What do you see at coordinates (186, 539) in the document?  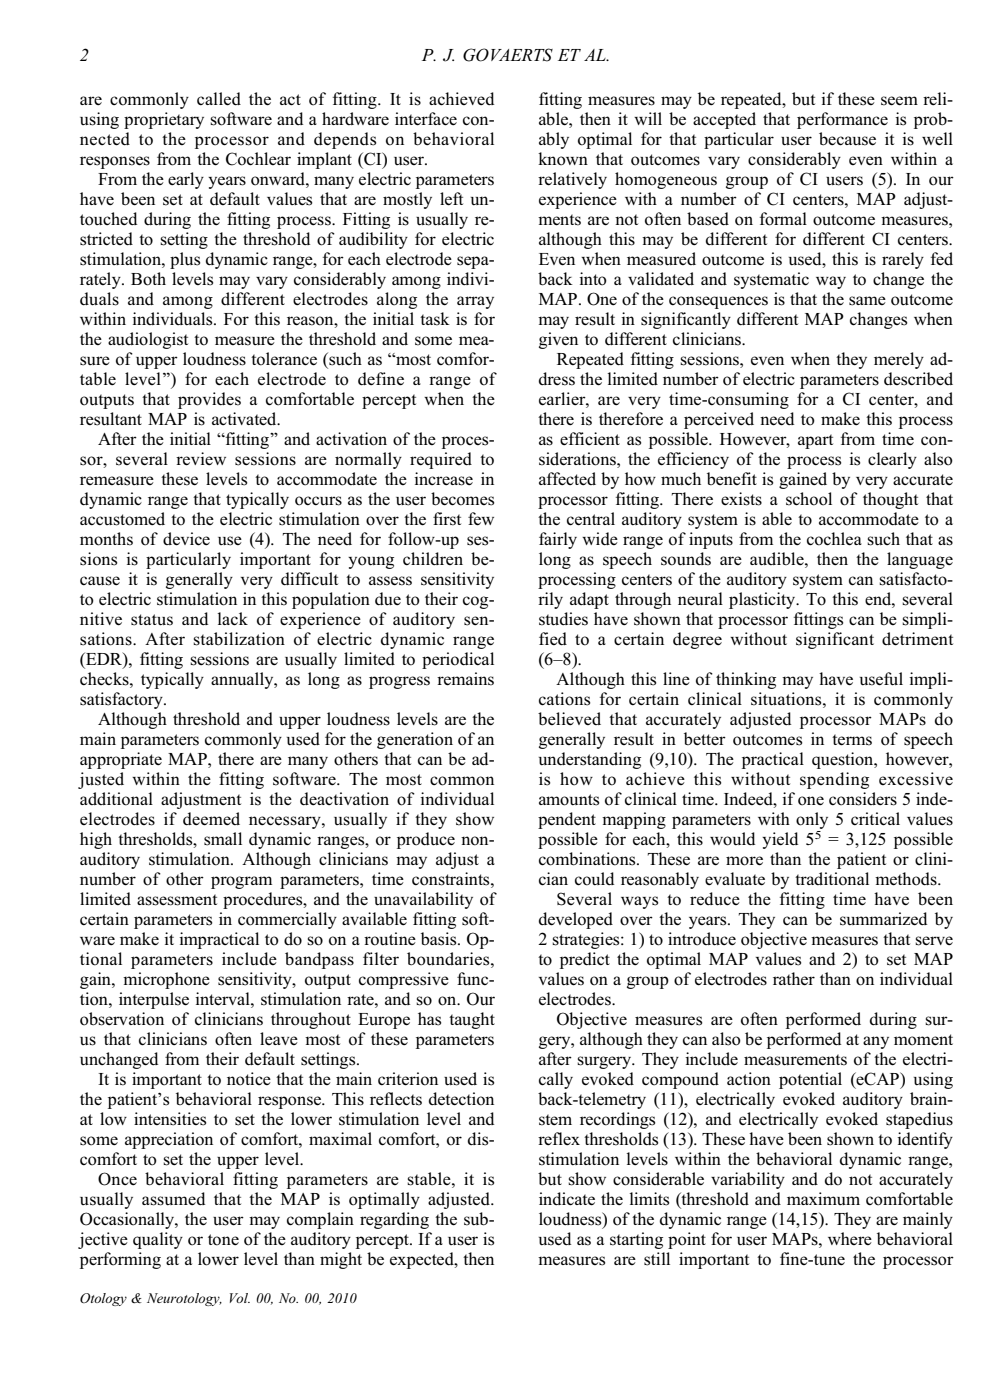 I see `device` at bounding box center [186, 539].
